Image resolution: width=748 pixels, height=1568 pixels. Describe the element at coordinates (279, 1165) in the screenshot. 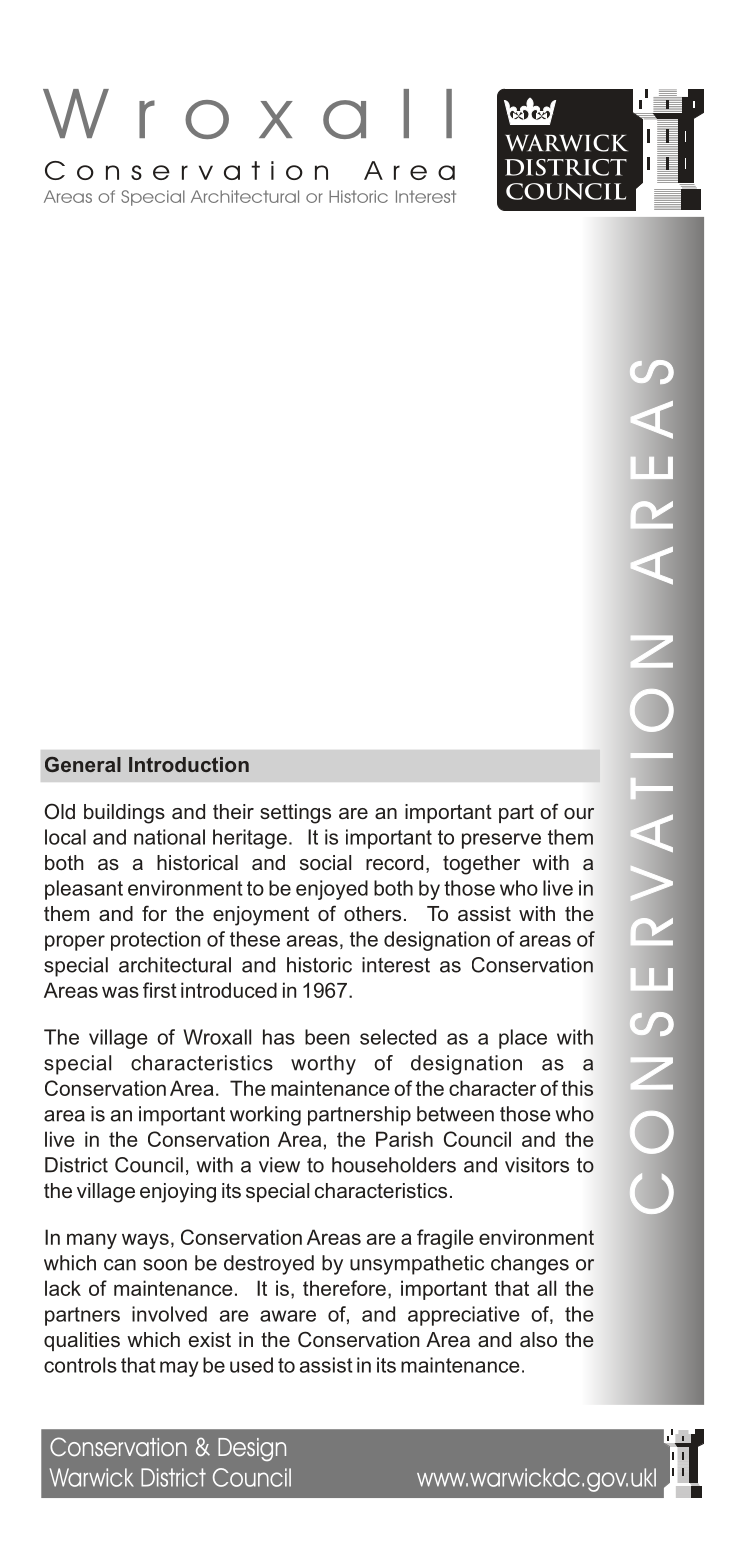

I see `view` at that location.
